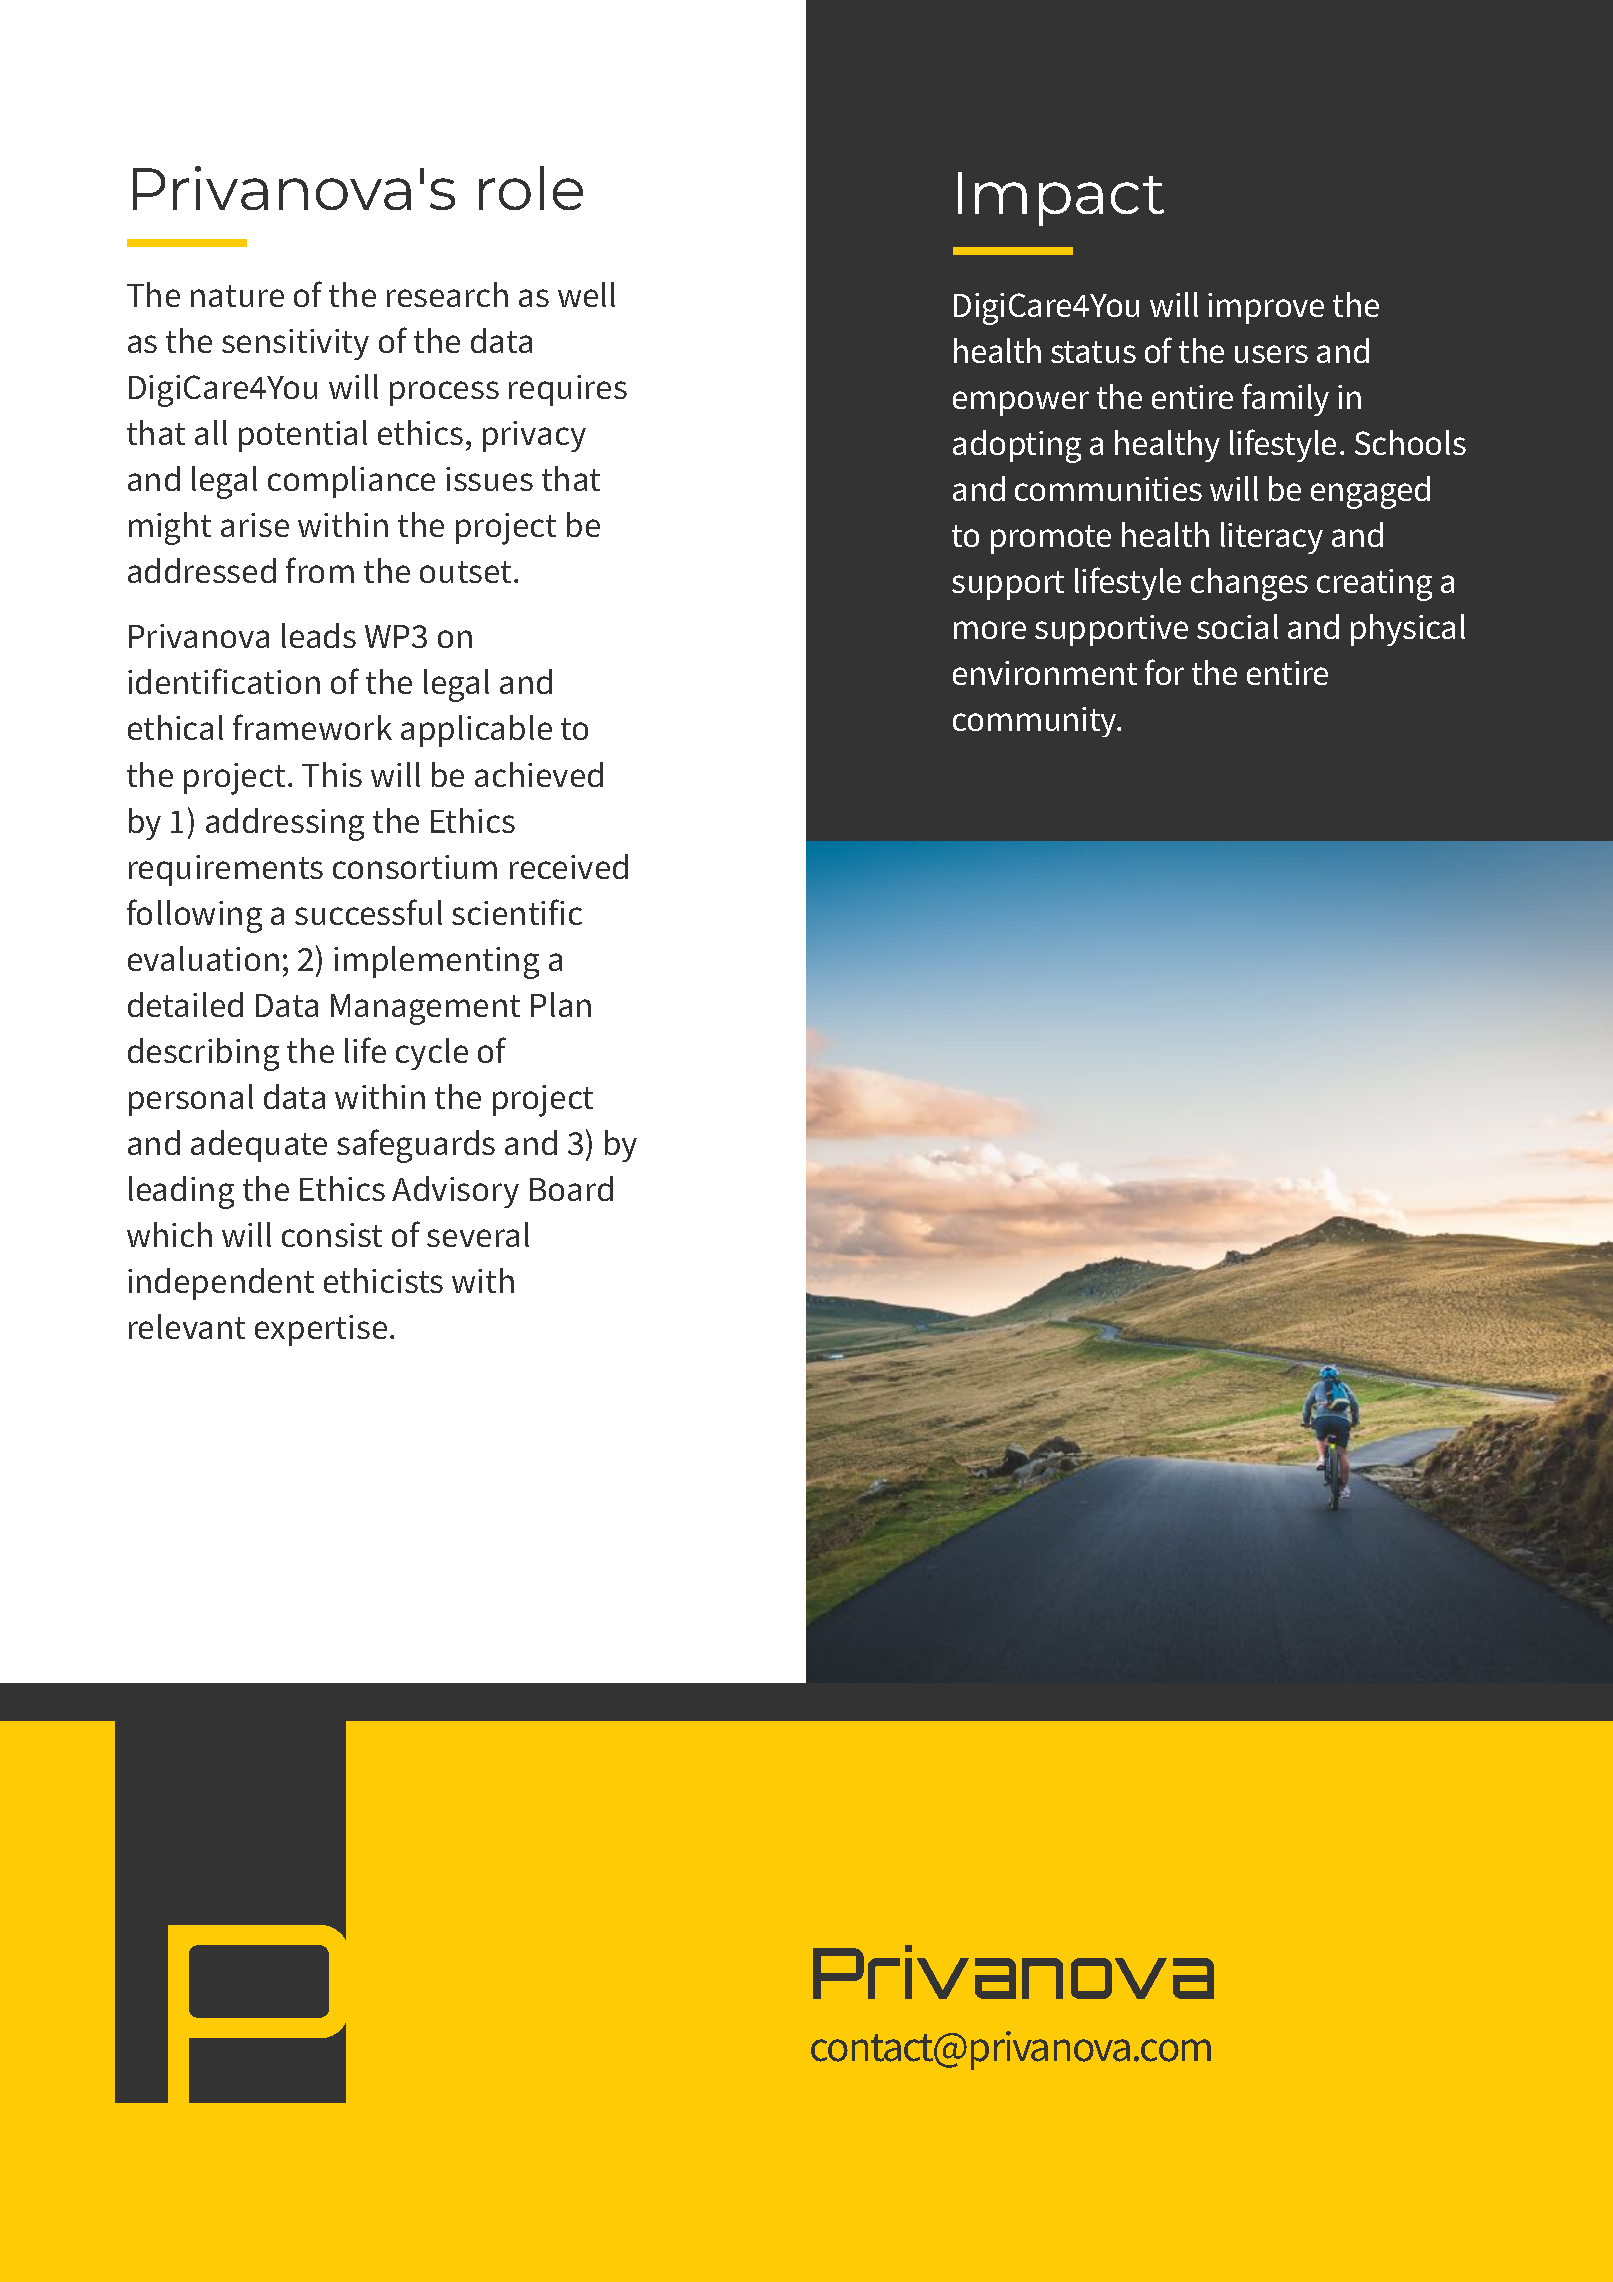  Describe the element at coordinates (569, 866) in the image. I see `received` at that location.
